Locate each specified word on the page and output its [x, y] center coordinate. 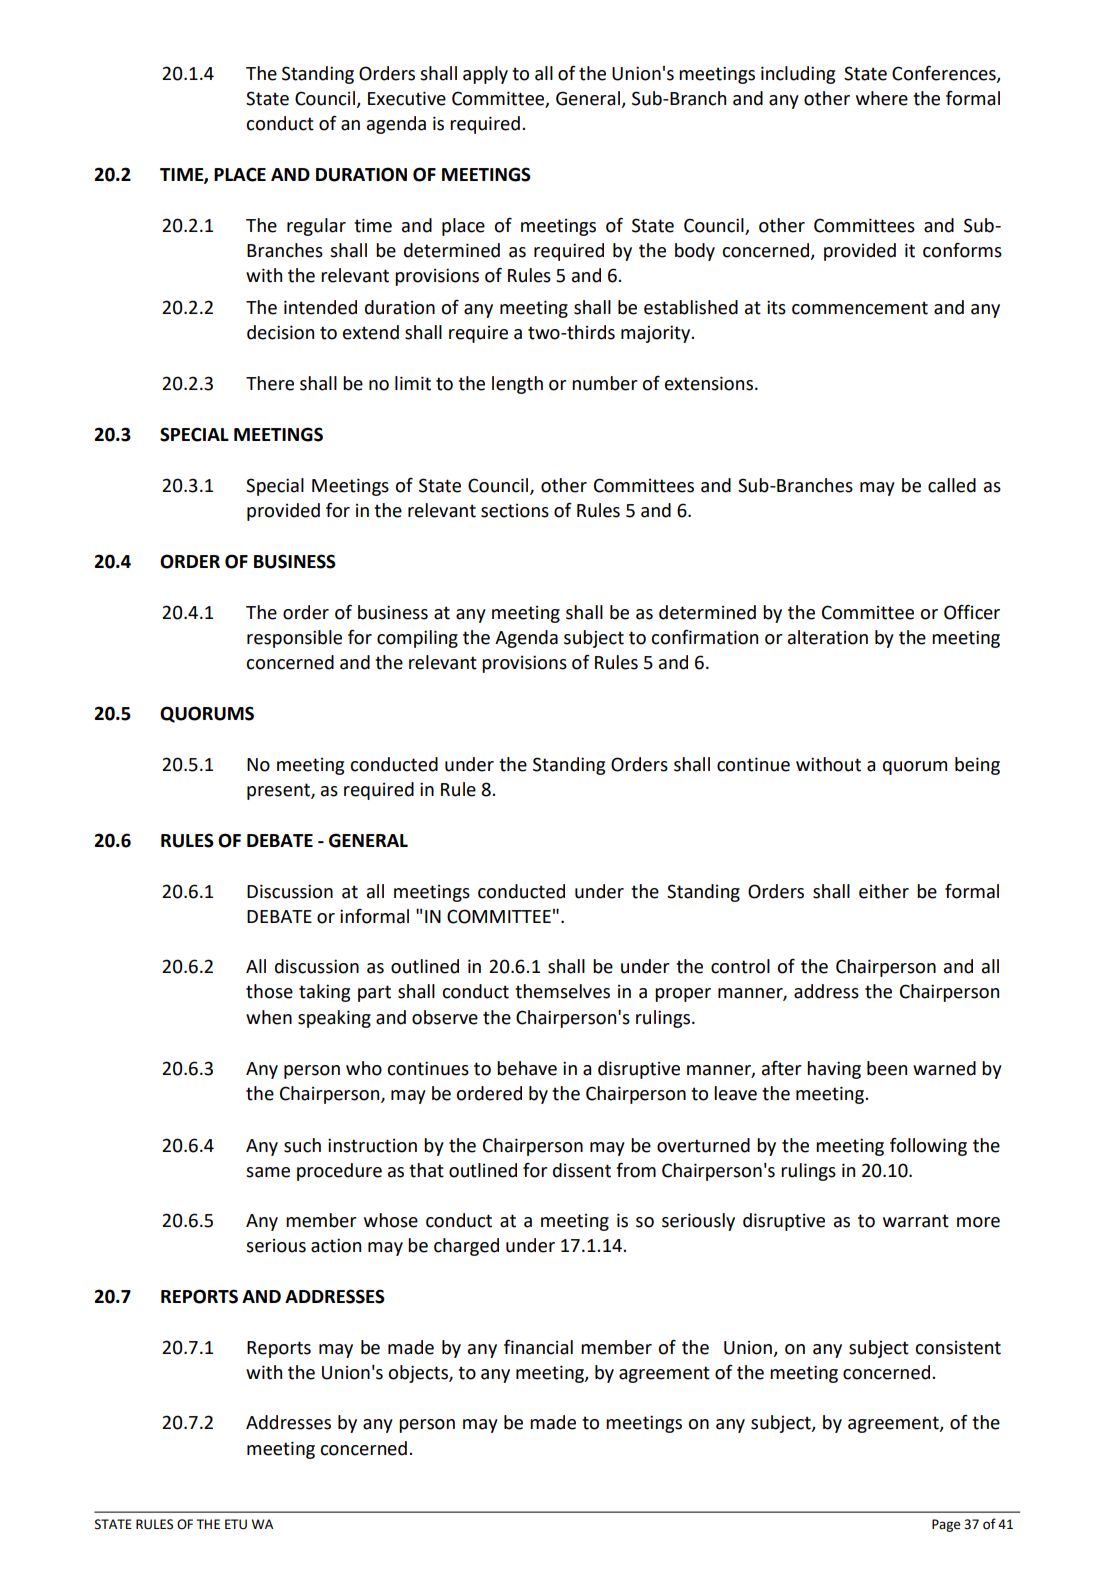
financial [538, 1347]
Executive [407, 98]
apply [485, 75]
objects [419, 1374]
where [882, 98]
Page [946, 1525]
